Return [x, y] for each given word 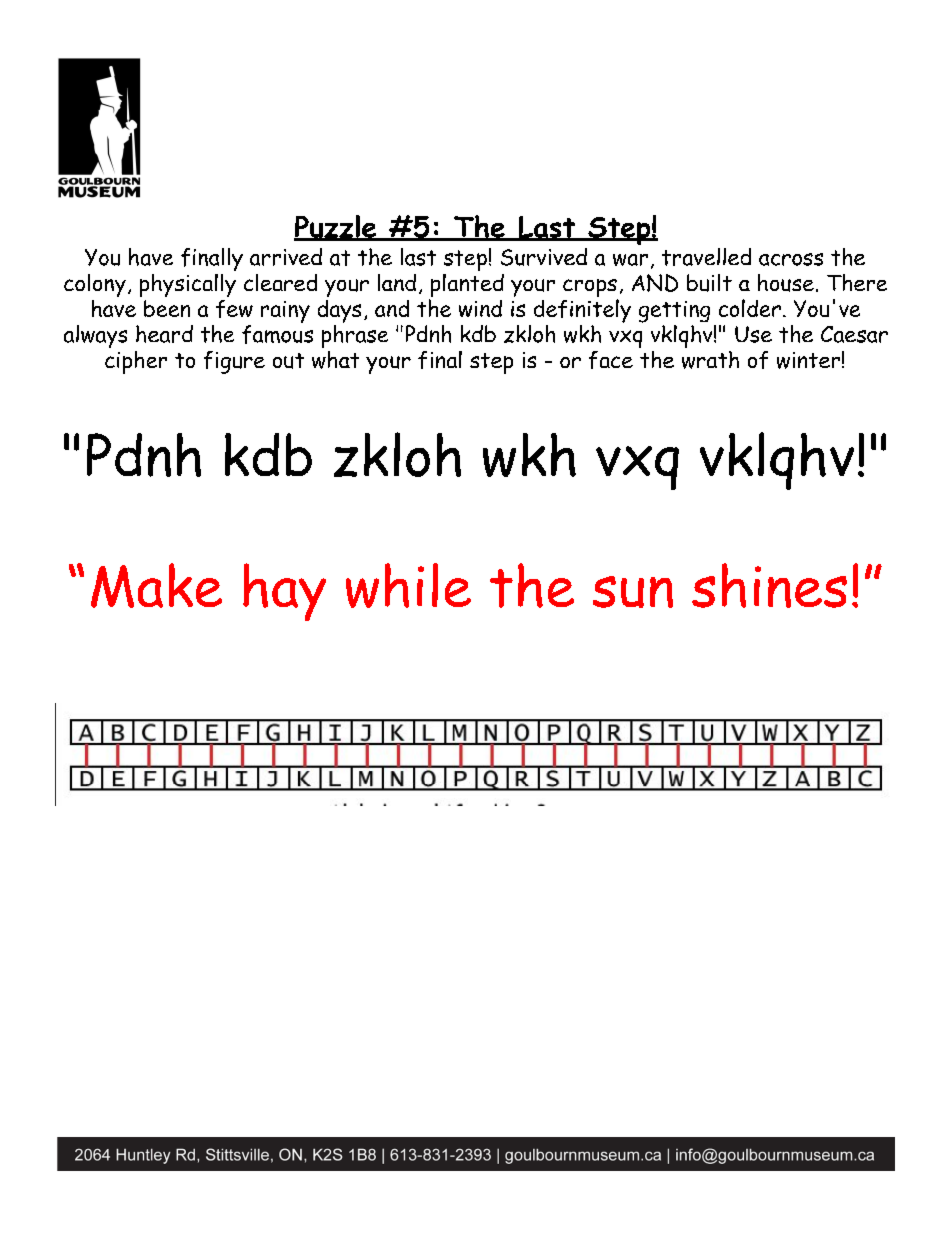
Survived [544, 257]
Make [156, 585]
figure [234, 362]
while [408, 585]
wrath [710, 360]
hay [284, 592]
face [611, 360]
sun [633, 592]
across [791, 259]
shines [769, 585]
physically [188, 285]
